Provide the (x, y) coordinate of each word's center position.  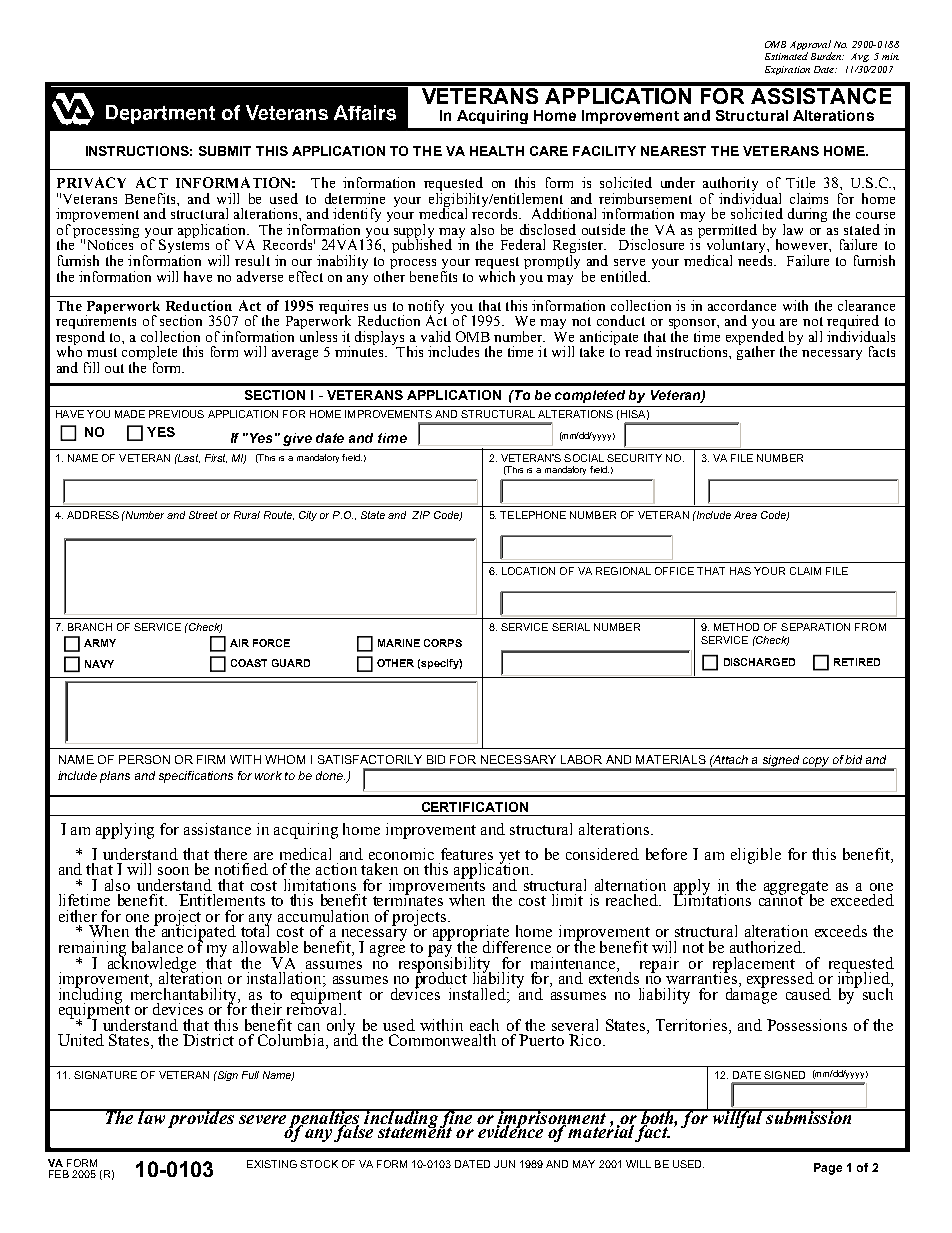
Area (745, 515)
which (497, 275)
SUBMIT (225, 151)
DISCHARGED (759, 662)
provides (201, 1118)
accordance (742, 305)
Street (203, 515)
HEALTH (497, 151)
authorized (767, 947)
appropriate (471, 934)
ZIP (421, 515)
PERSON (144, 759)
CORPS (443, 643)
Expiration (787, 70)
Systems (184, 246)
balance (157, 947)
